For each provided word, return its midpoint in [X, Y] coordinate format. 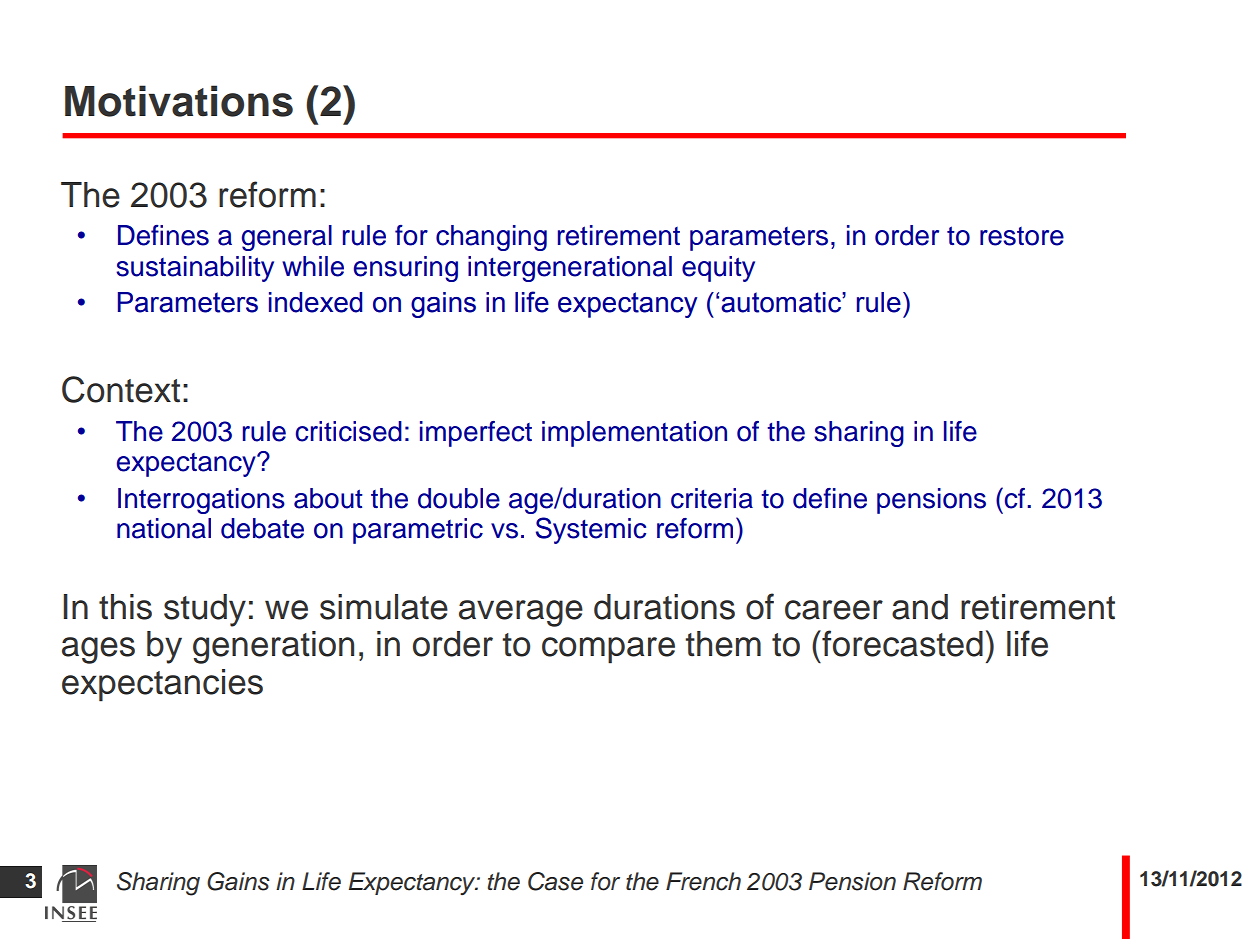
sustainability [195, 269]
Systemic [591, 530]
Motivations [179, 101]
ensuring [406, 269]
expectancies [162, 685]
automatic [782, 302]
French [703, 881]
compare [608, 650]
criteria [712, 498]
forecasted [901, 643]
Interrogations [201, 501]
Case [555, 881]
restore [1022, 236]
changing [491, 238]
